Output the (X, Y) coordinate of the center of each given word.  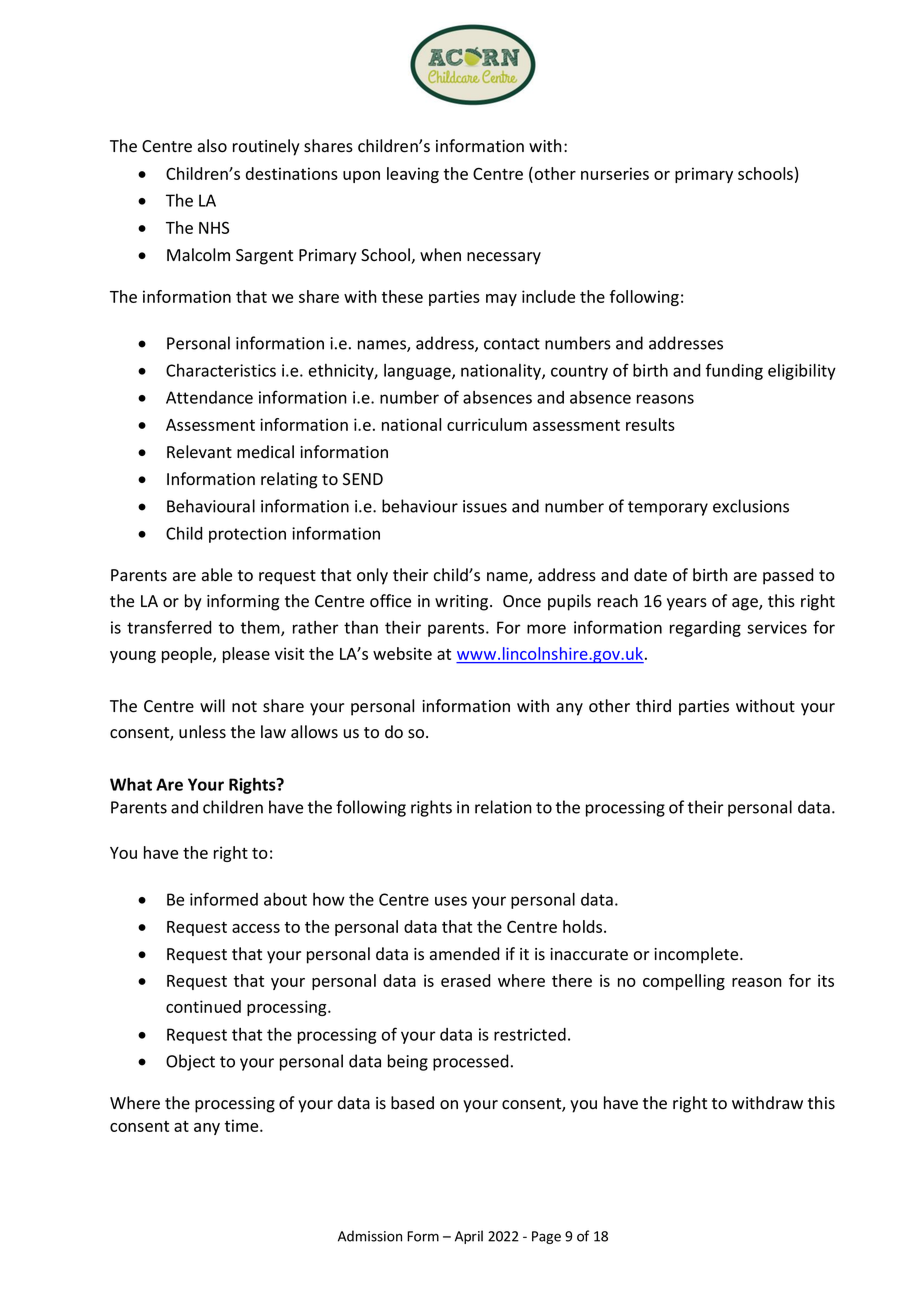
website (402, 653)
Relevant (199, 452)
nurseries (615, 173)
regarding (705, 629)
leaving (413, 175)
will (212, 705)
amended (465, 954)
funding (734, 371)
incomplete (697, 955)
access (256, 928)
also (212, 146)
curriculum (487, 424)
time (243, 1125)
